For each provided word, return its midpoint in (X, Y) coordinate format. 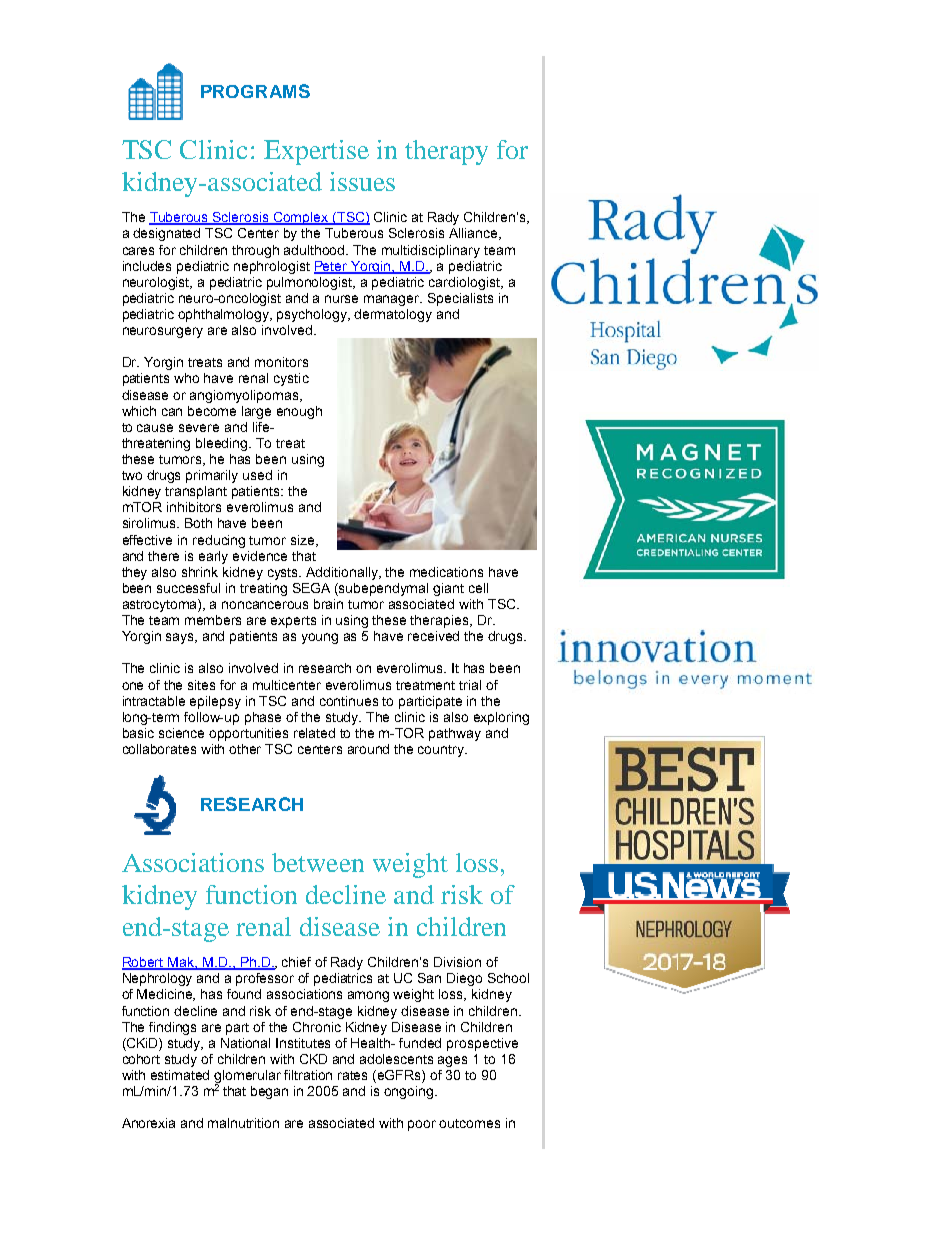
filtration (308, 1075)
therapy (446, 152)
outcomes (469, 1123)
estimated (180, 1075)
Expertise (316, 152)
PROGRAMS (255, 91)
